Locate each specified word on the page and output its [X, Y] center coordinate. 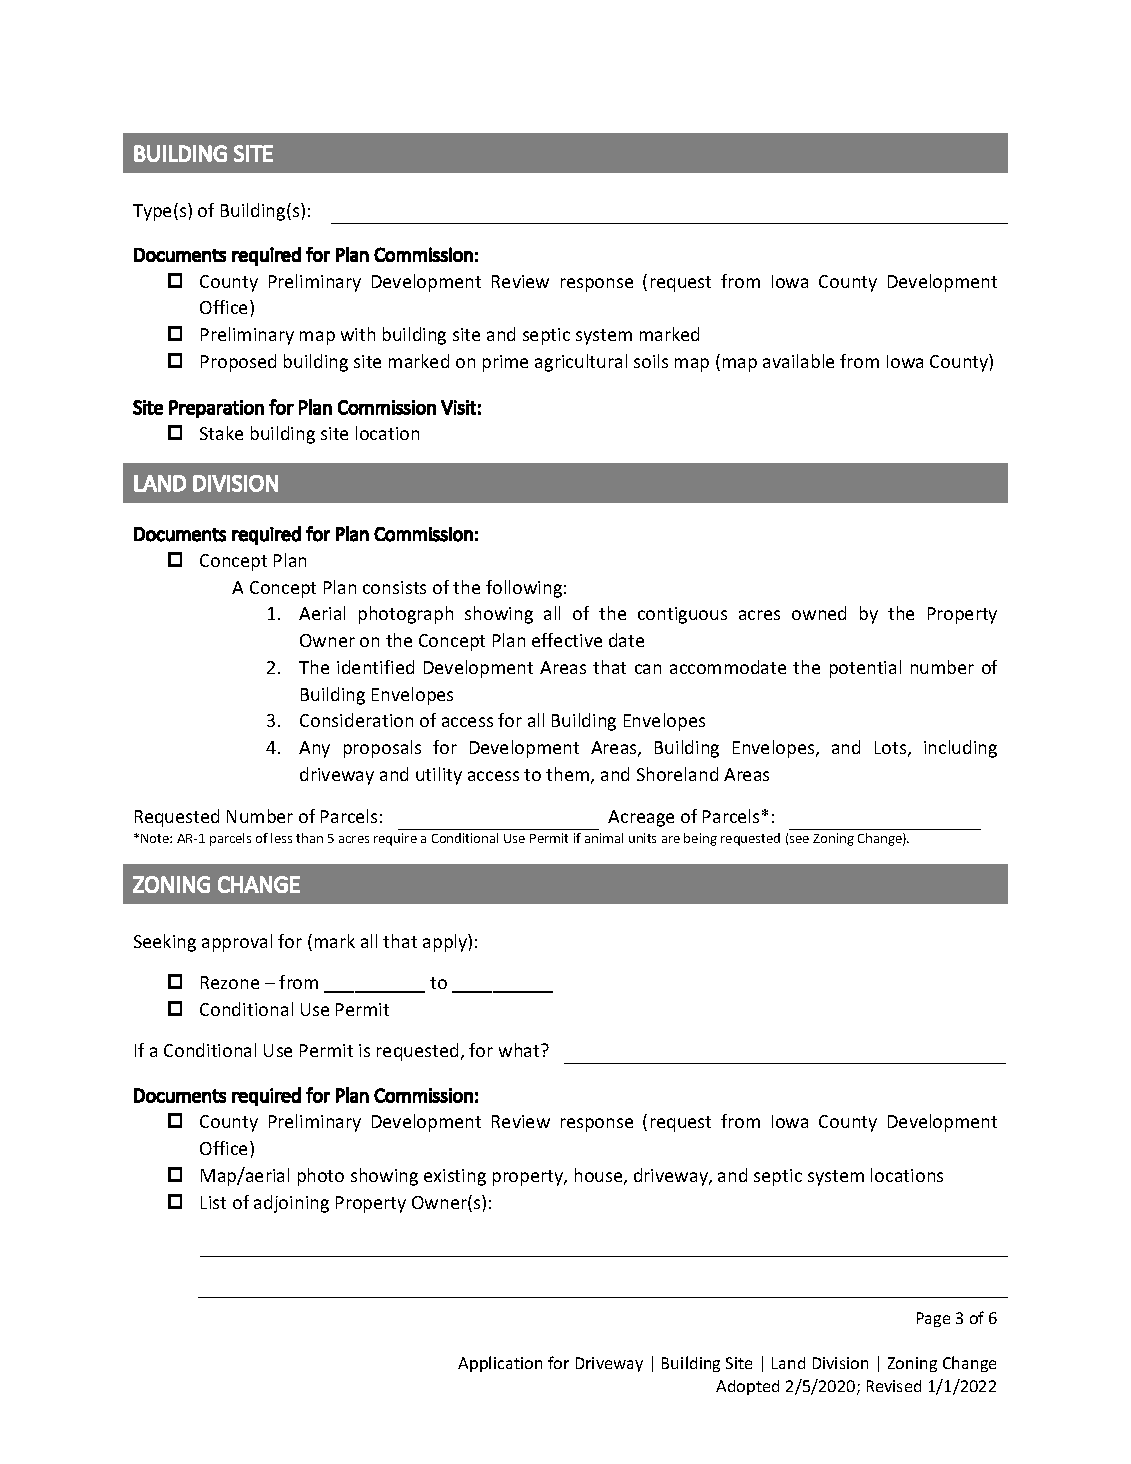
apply [446, 943]
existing [455, 1177]
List [213, 1202]
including [960, 749]
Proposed [238, 363]
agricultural [581, 363]
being [700, 839]
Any [314, 749]
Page [933, 1319]
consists [394, 587]
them [567, 774]
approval [237, 943]
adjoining [291, 1204]
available [798, 361]
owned [819, 613]
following [524, 589]
